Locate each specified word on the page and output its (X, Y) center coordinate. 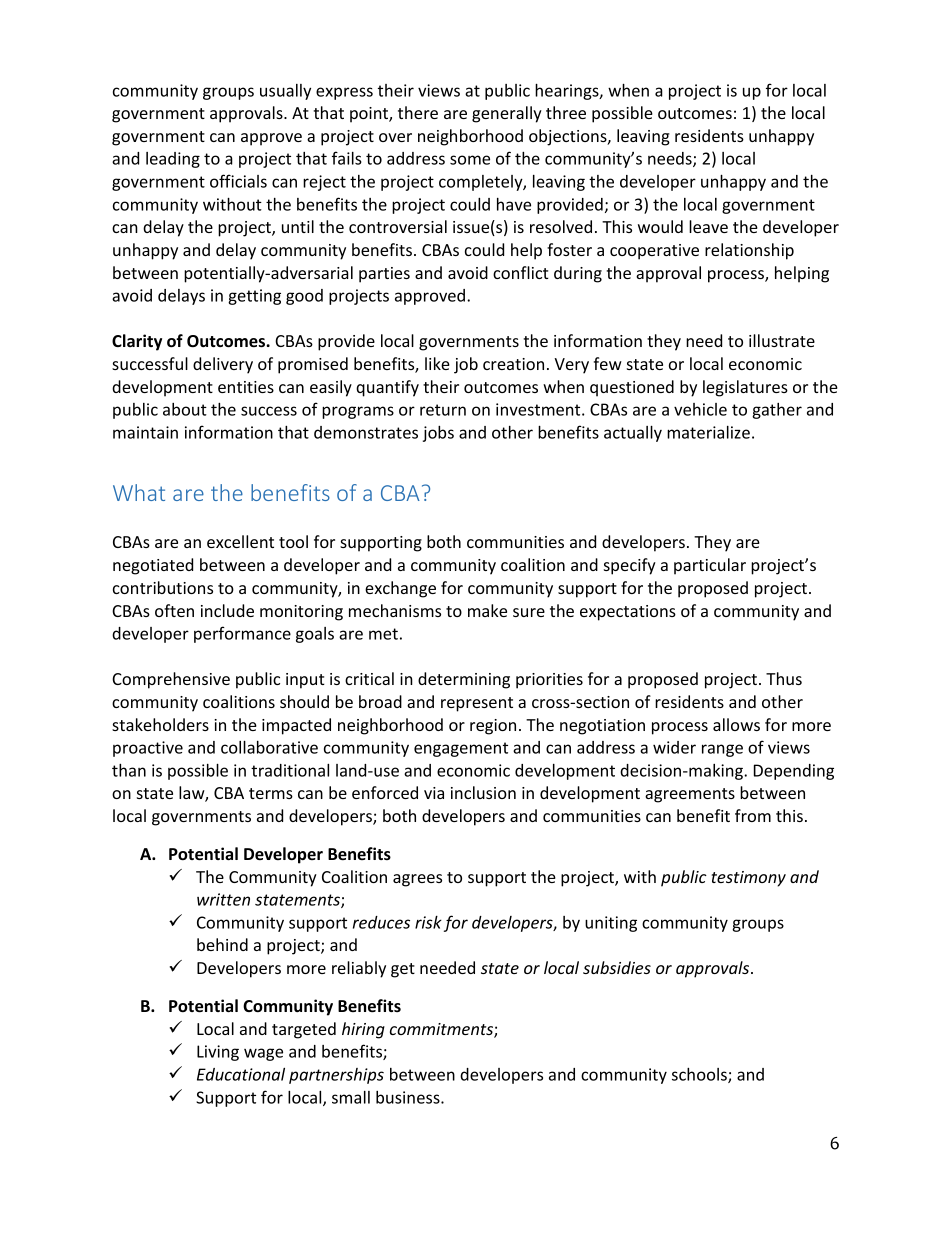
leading (173, 160)
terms (271, 793)
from (753, 815)
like (437, 363)
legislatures (745, 388)
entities (246, 387)
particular (710, 566)
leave (708, 226)
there (418, 112)
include (227, 610)
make (487, 610)
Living (218, 1053)
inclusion (483, 792)
